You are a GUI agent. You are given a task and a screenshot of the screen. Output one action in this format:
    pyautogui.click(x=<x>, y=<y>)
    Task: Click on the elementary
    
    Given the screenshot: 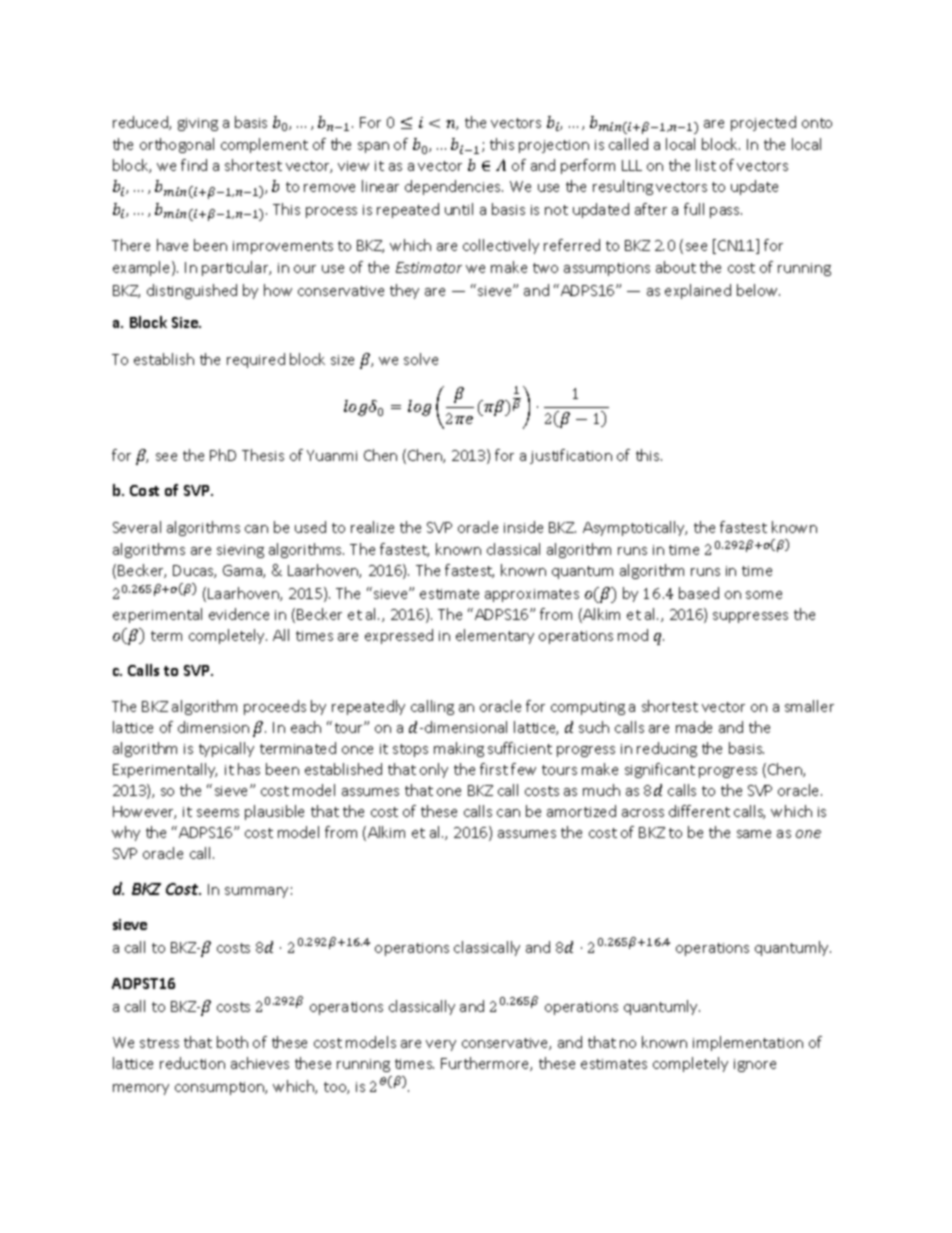 What is the action you would take?
    pyautogui.click(x=495, y=636)
